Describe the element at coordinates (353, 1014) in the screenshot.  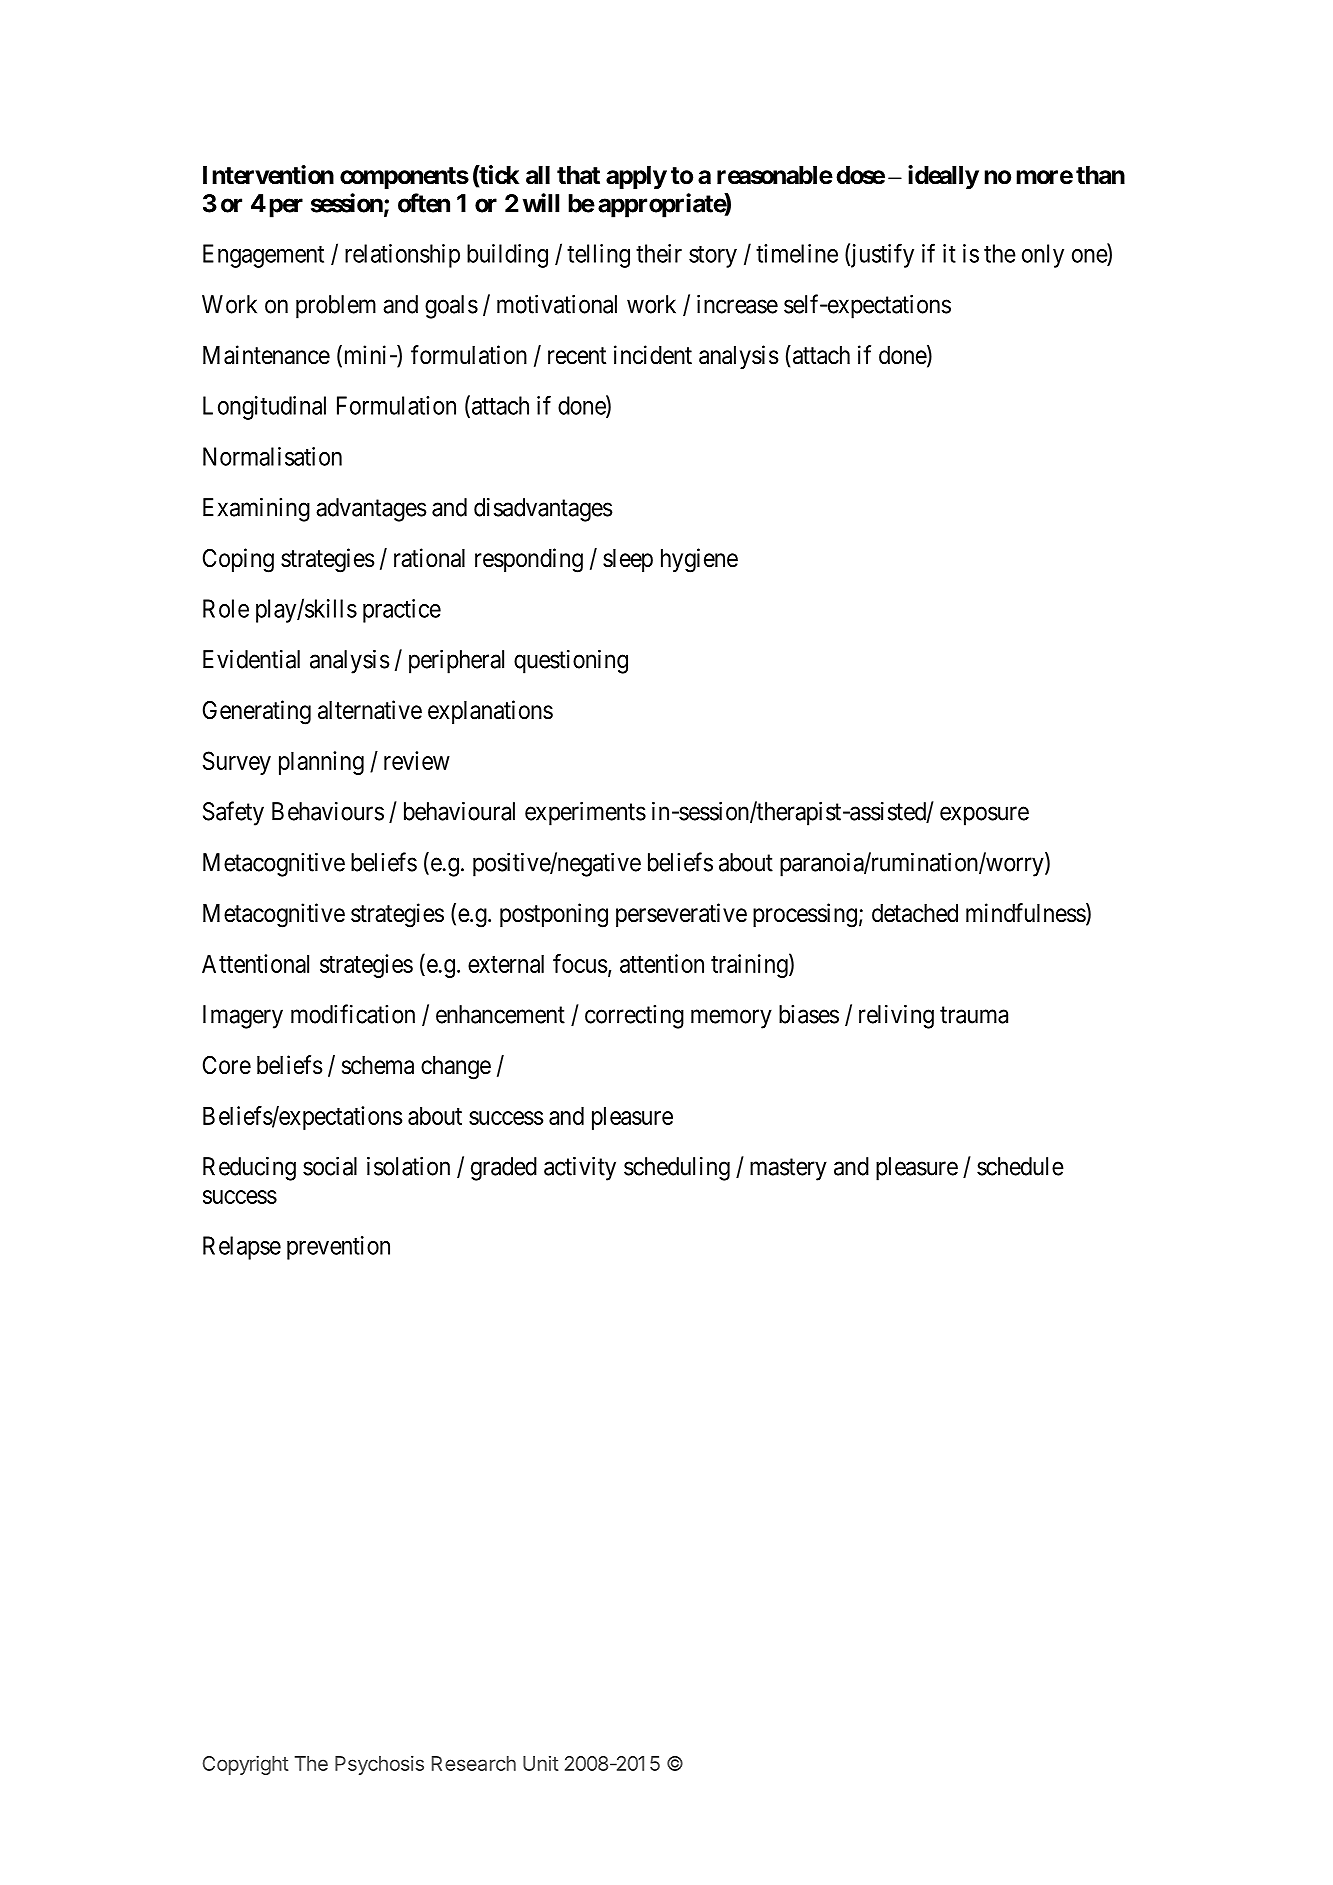
I see `modification` at that location.
